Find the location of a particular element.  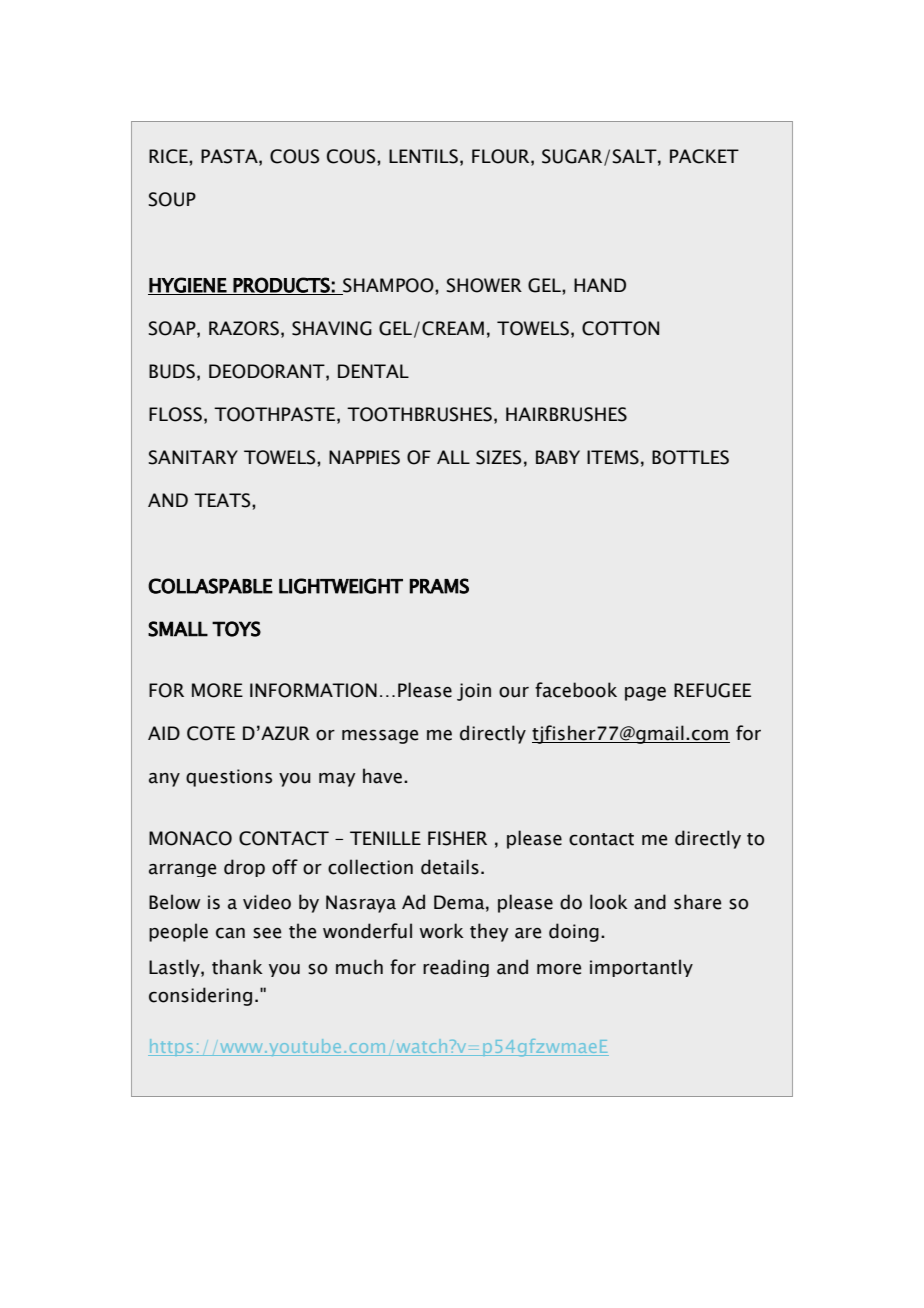

TOYS is located at coordinates (236, 629).
